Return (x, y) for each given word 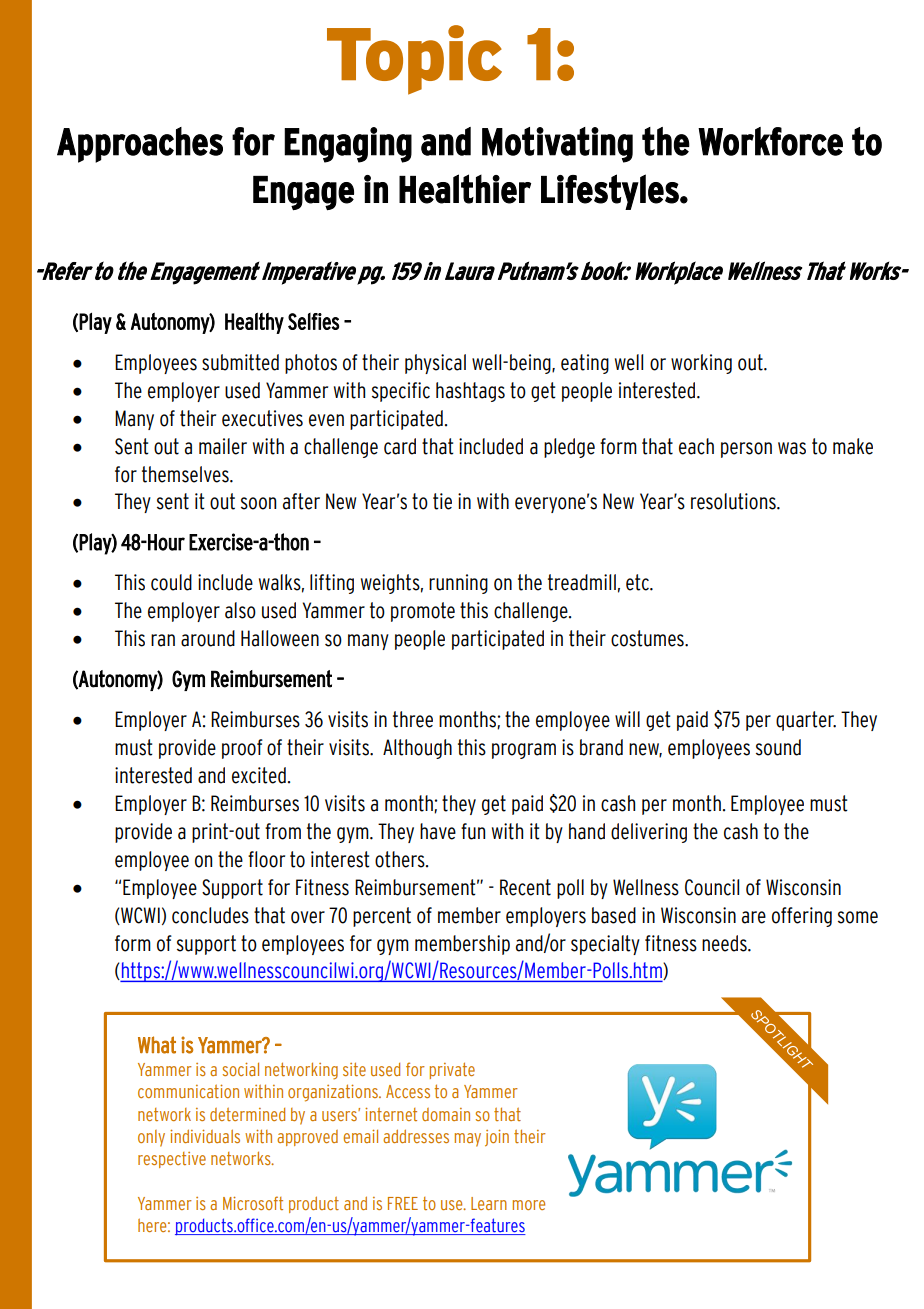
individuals (205, 1136)
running (458, 584)
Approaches (140, 145)
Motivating (557, 145)
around (208, 638)
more (529, 1205)
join (497, 1138)
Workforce (770, 141)
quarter (806, 721)
